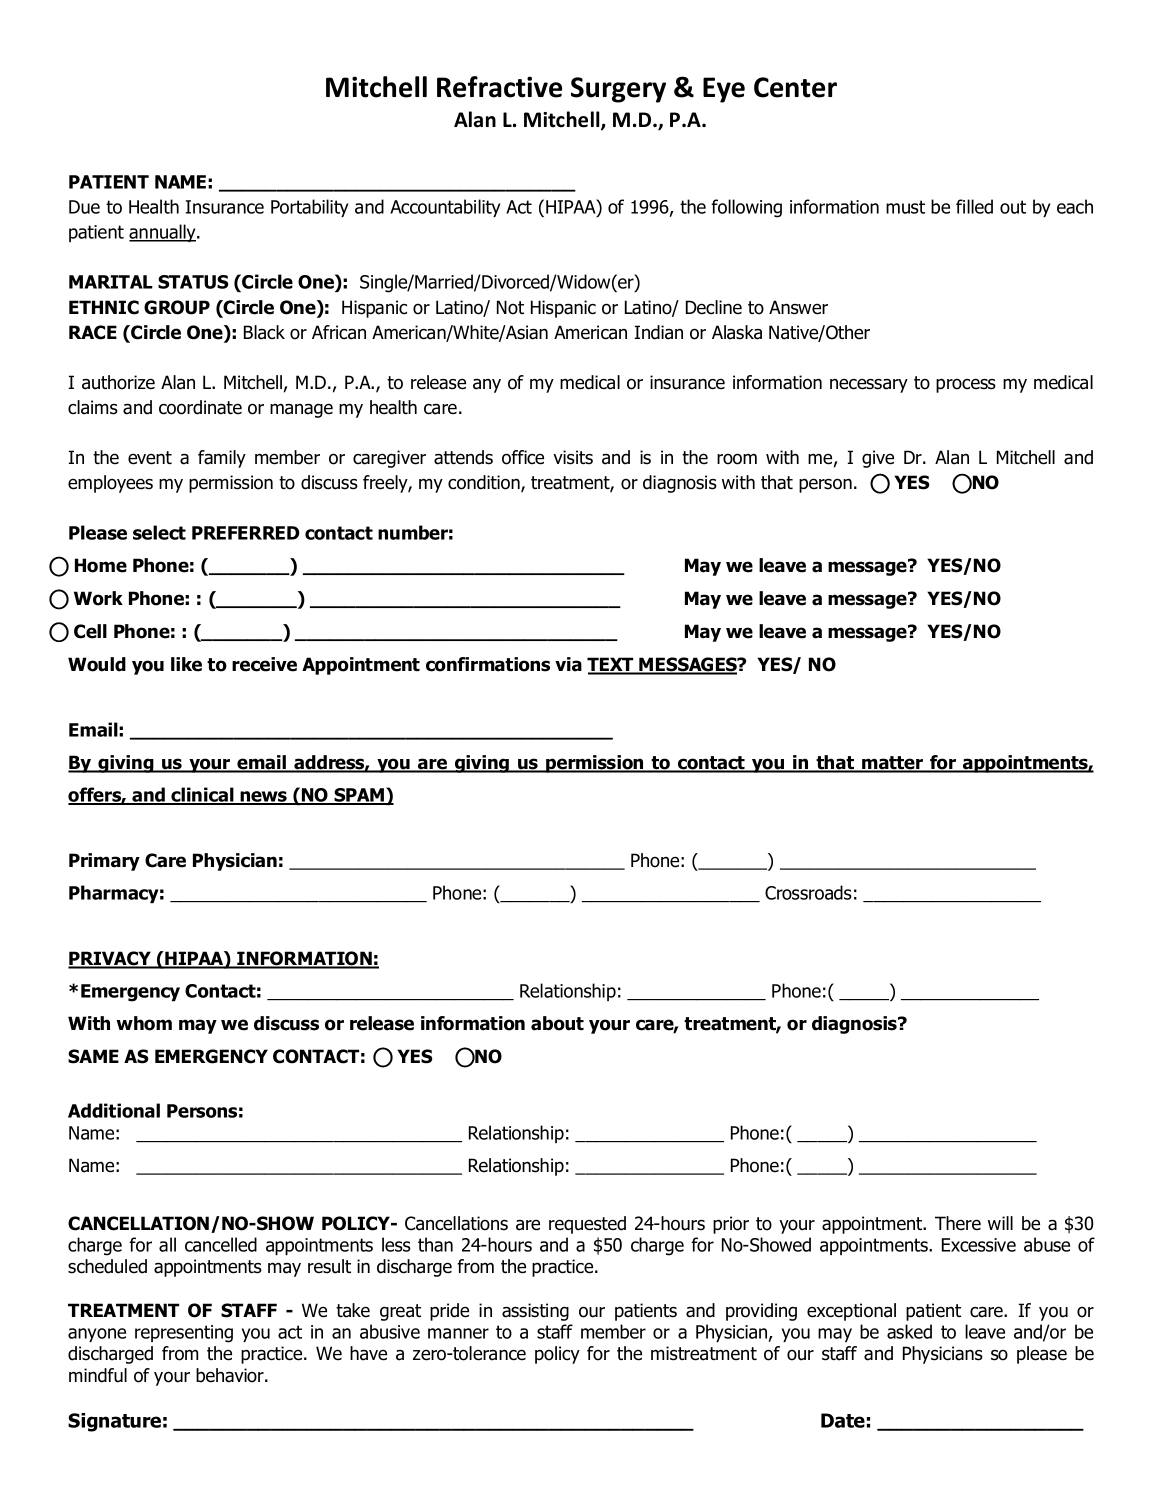  What do you see at coordinates (535, 1312) in the page?
I see `assisting` at bounding box center [535, 1312].
